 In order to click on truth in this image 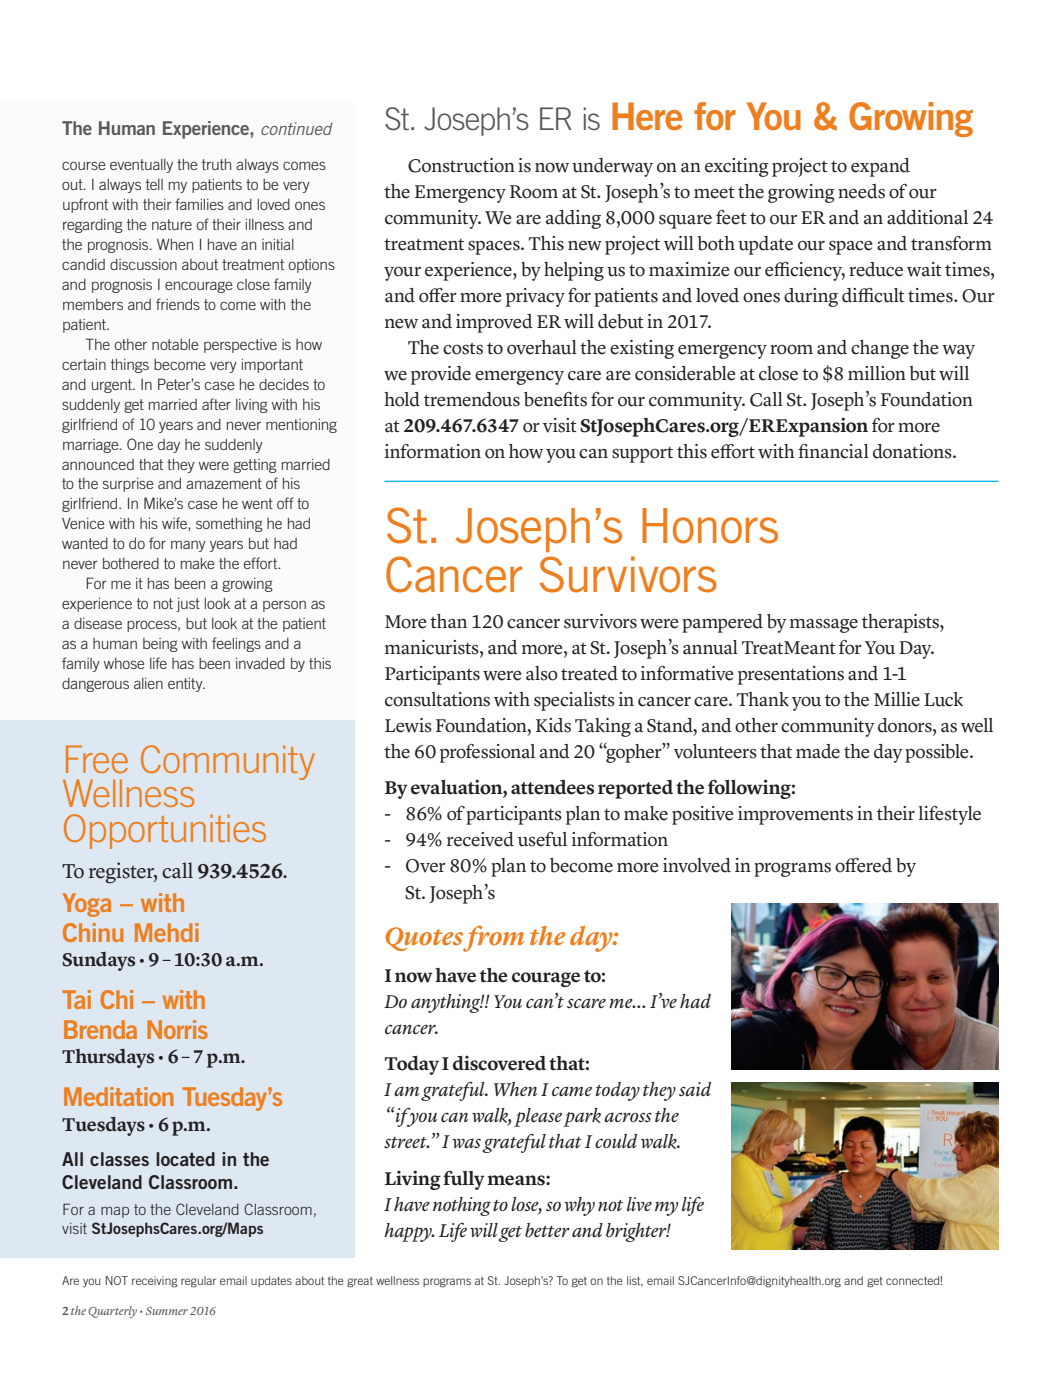, I will do `click(216, 164)`.
